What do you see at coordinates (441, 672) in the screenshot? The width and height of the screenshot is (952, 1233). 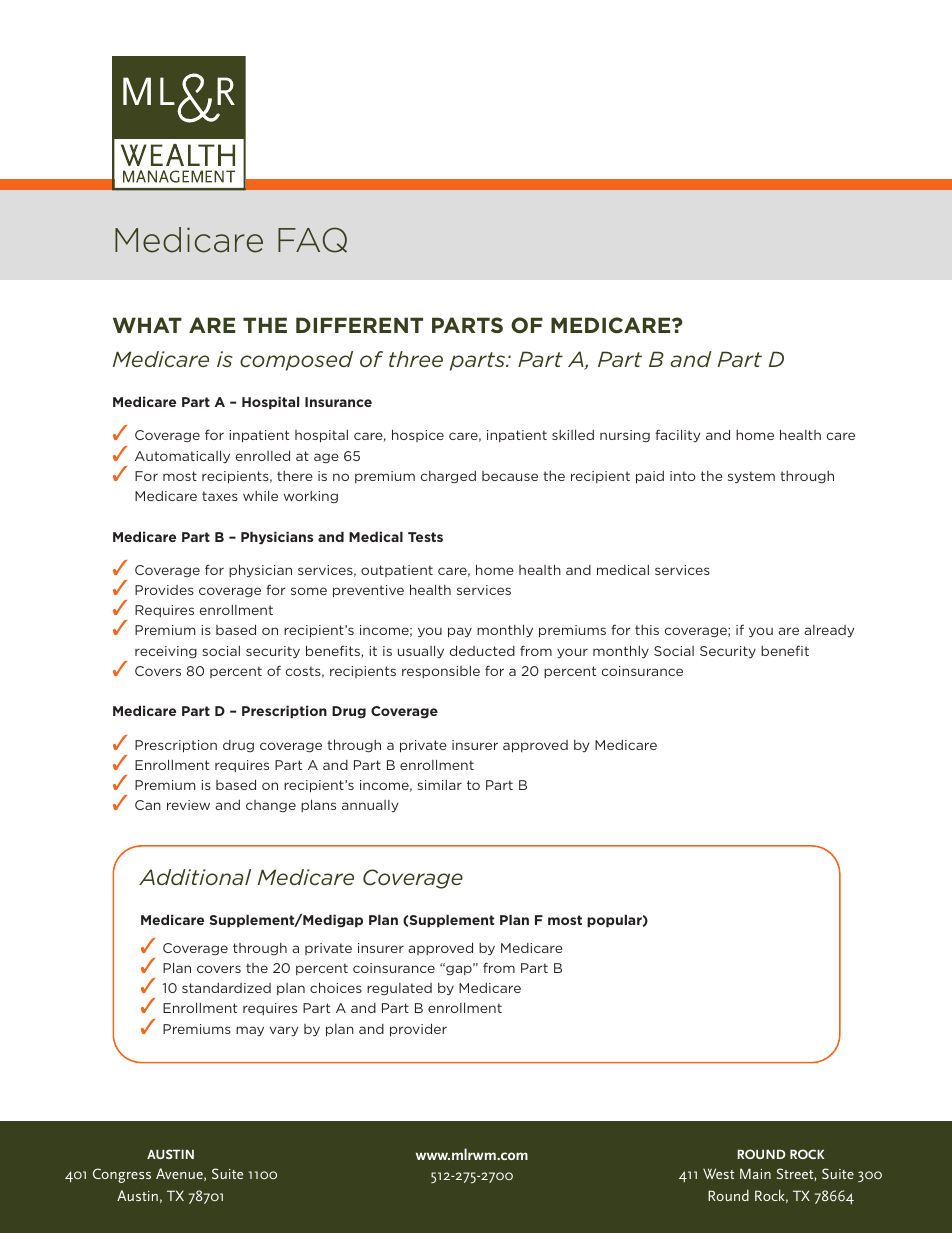 I see `responsible` at bounding box center [441, 672].
